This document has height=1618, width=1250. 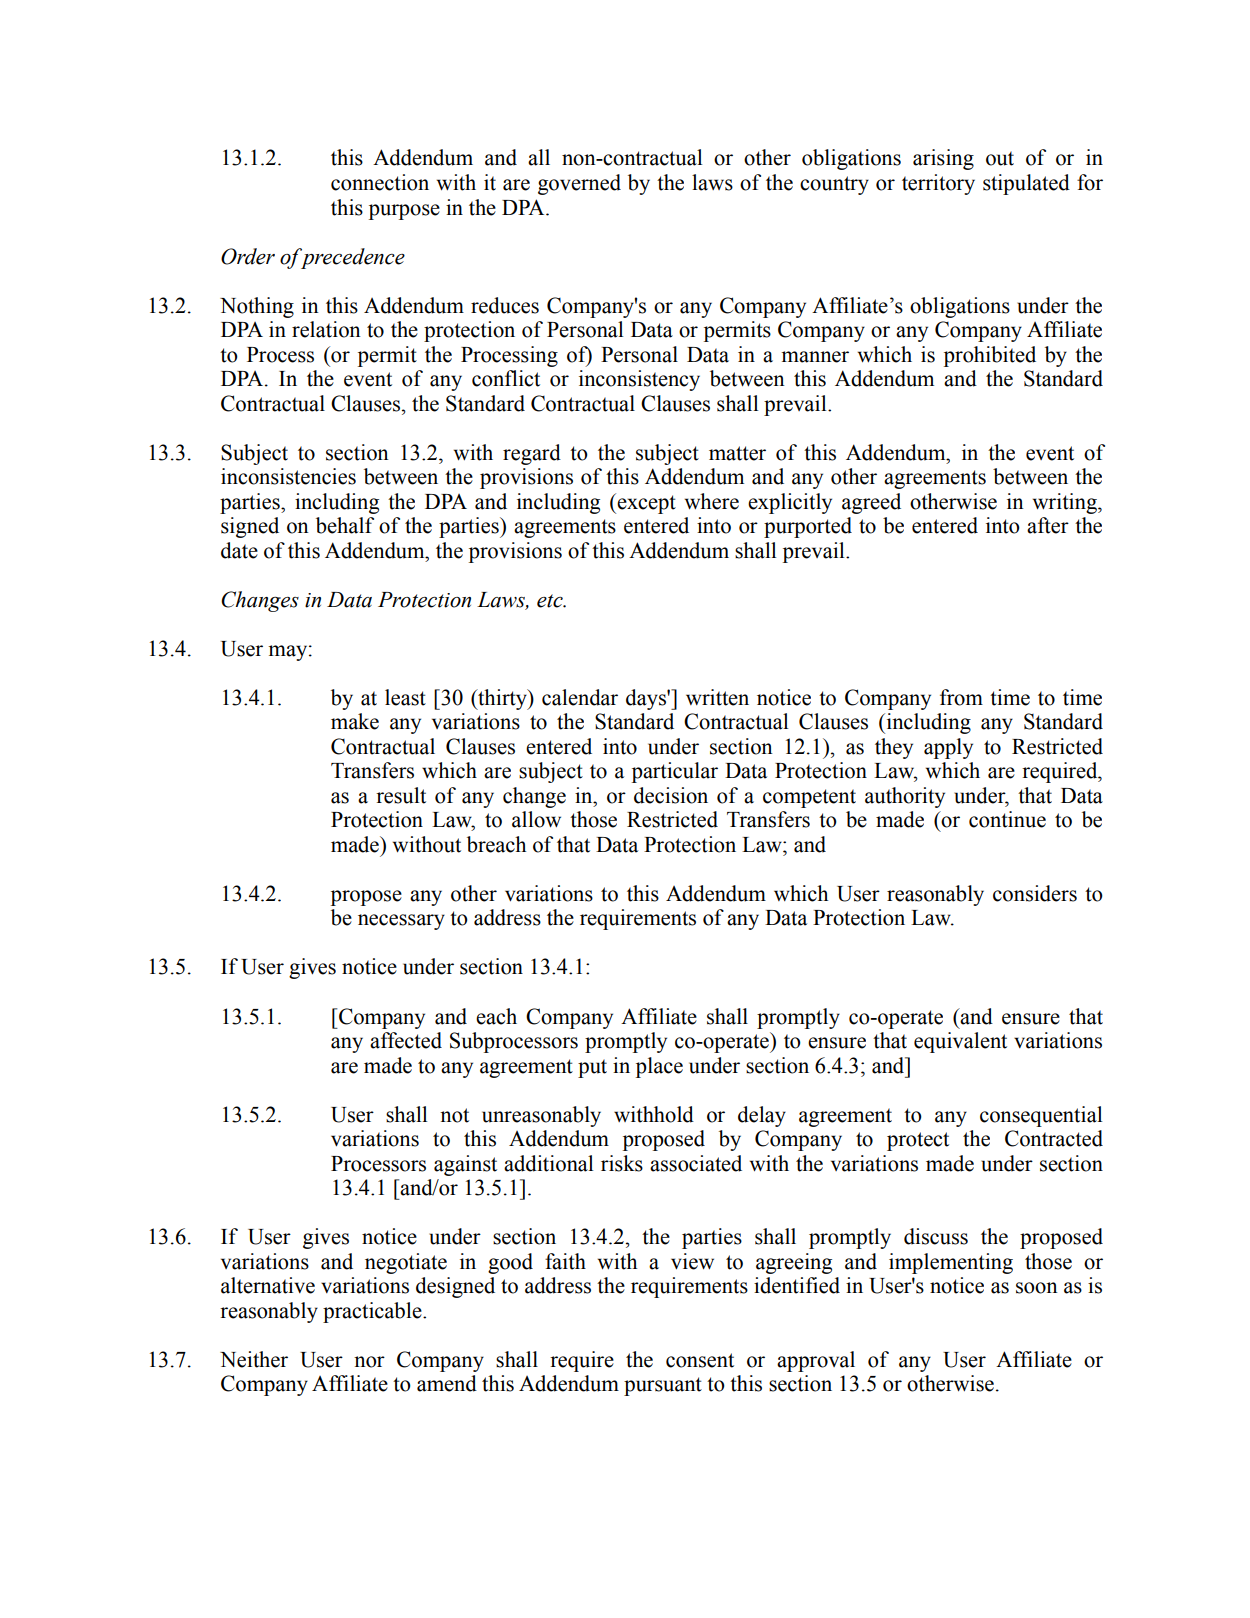 I want to click on from, so click(x=961, y=697).
